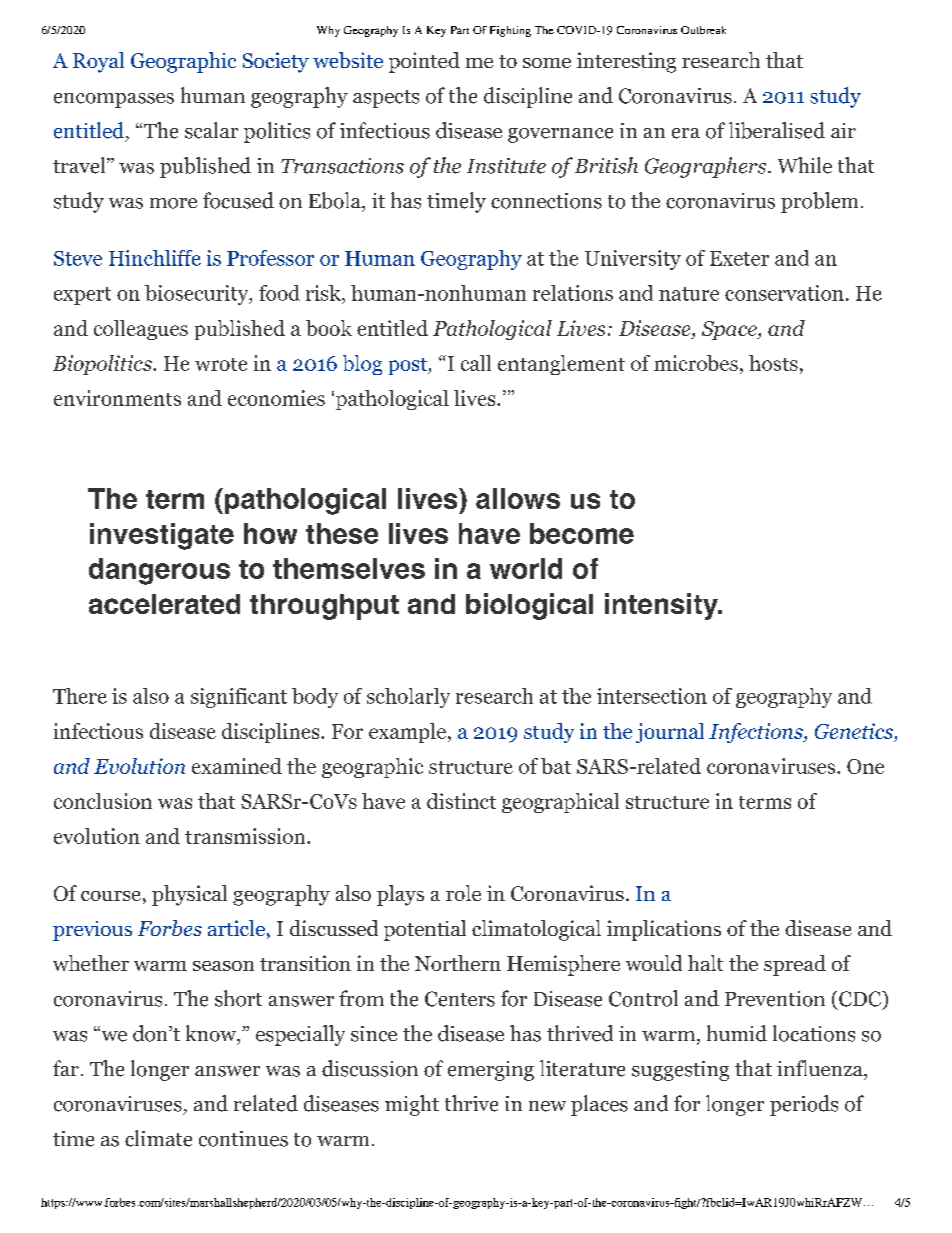  I want to click on Infections, so click(757, 733).
